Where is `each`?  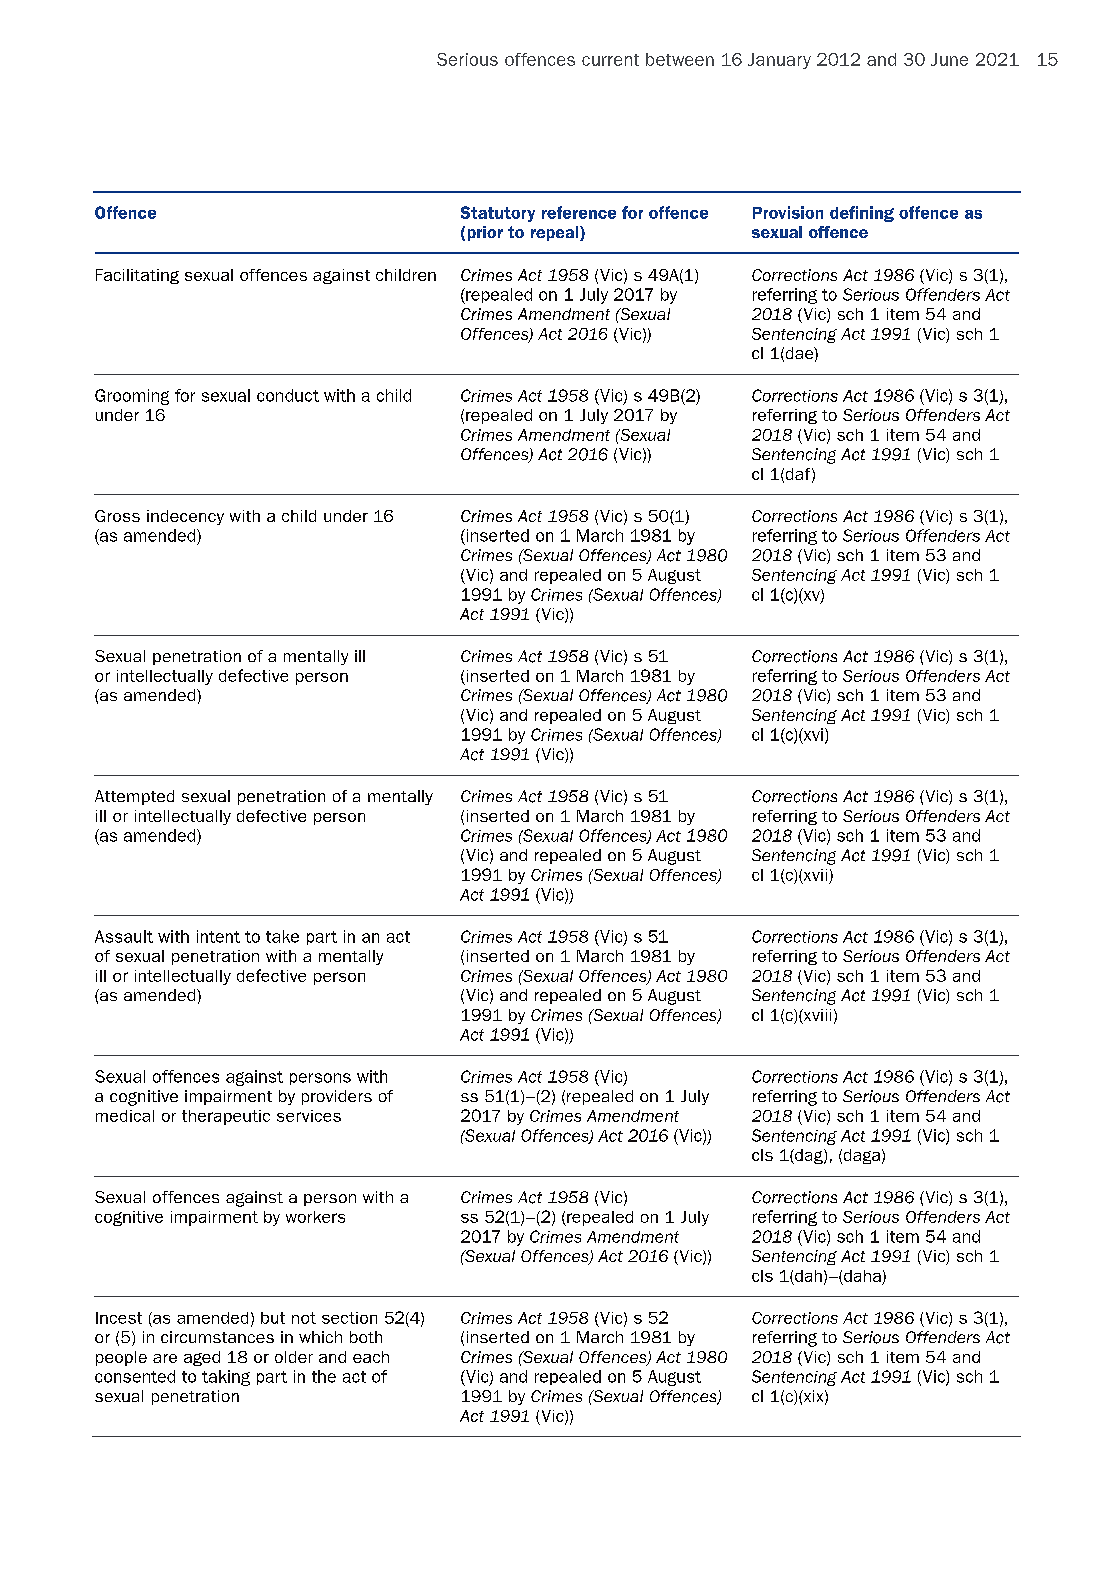 each is located at coordinates (371, 1357).
